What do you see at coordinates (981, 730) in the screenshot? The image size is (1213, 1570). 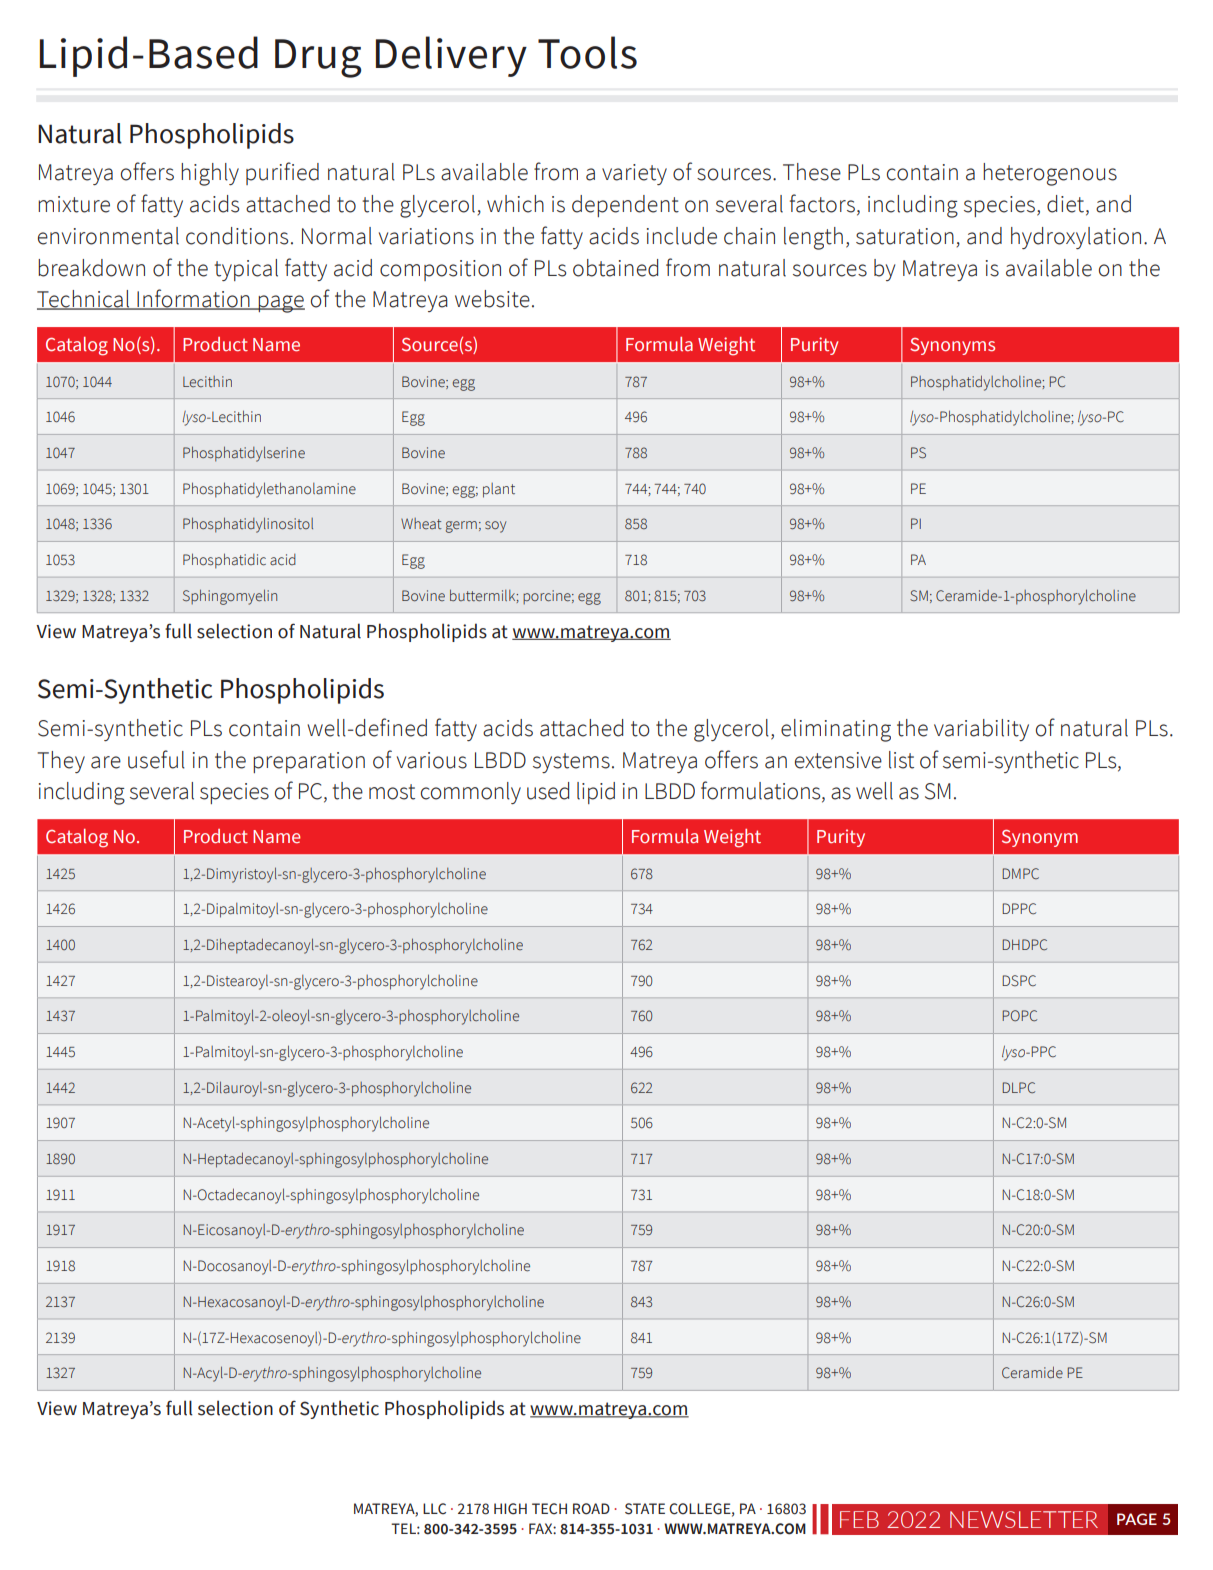 I see `variability` at bounding box center [981, 730].
